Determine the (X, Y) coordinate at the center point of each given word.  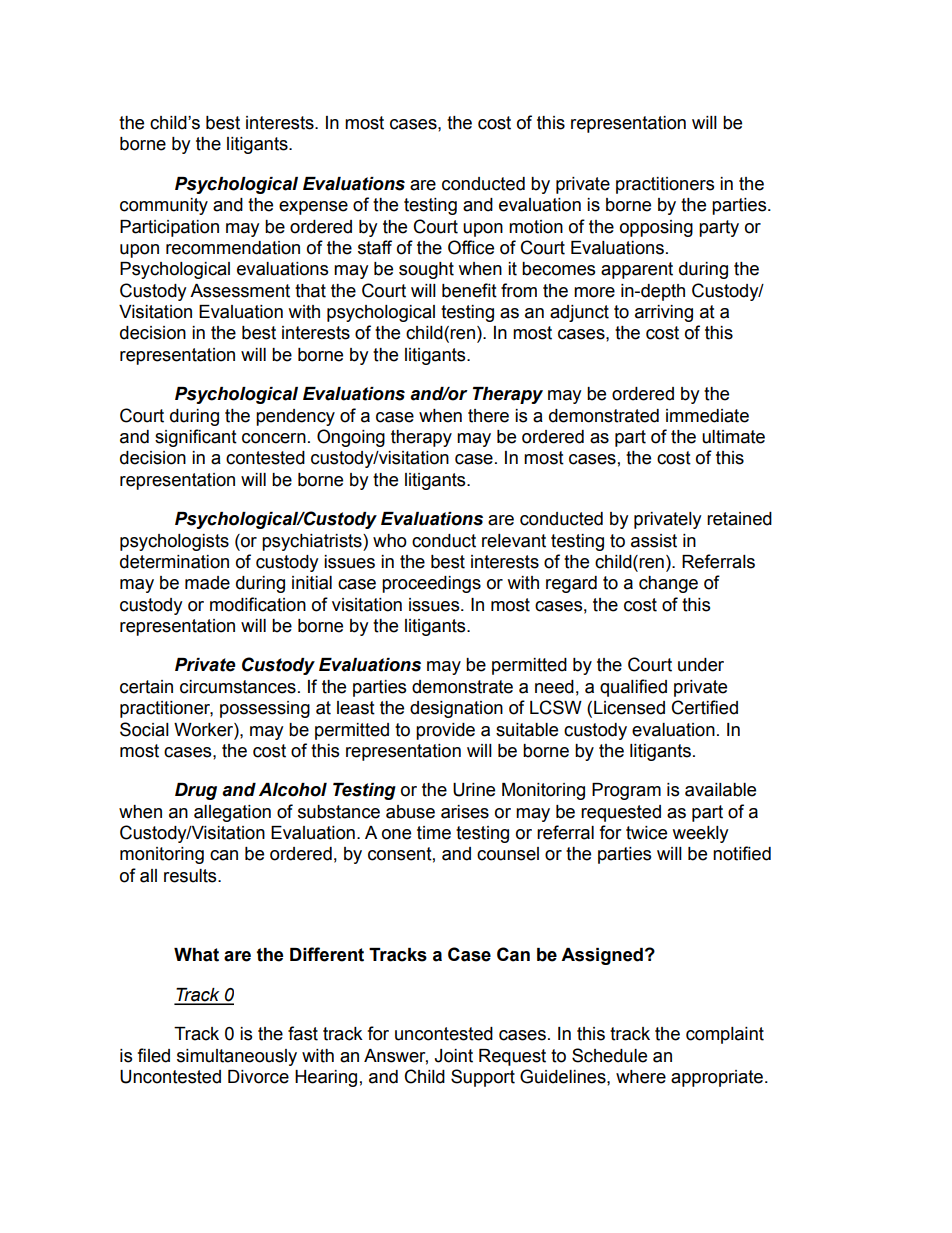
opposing (656, 228)
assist (654, 541)
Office (471, 247)
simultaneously (237, 1057)
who (390, 541)
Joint (454, 1056)
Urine (474, 790)
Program (626, 791)
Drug (196, 791)
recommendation (233, 248)
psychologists (174, 542)
